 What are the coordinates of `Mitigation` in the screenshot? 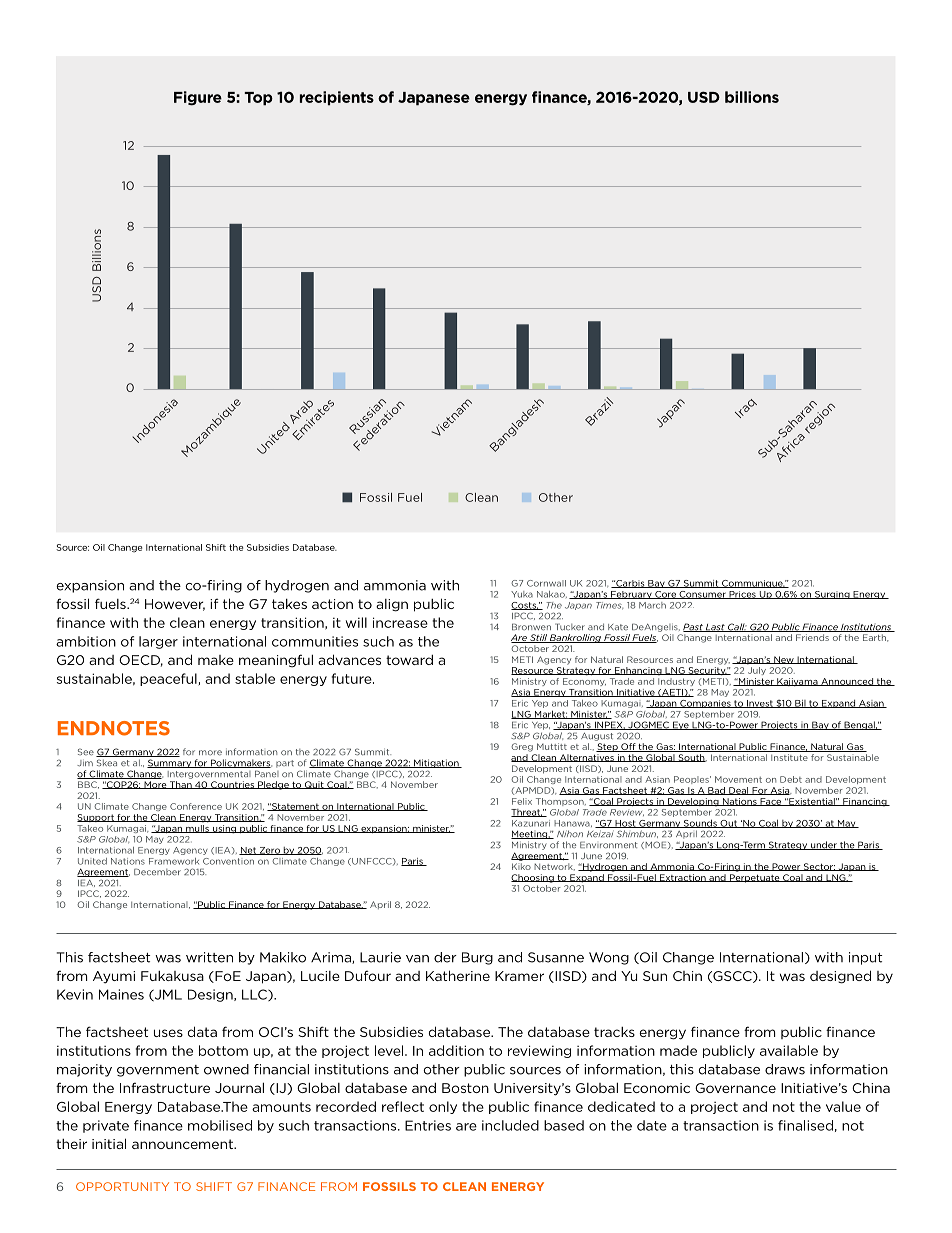 It's located at (436, 763).
